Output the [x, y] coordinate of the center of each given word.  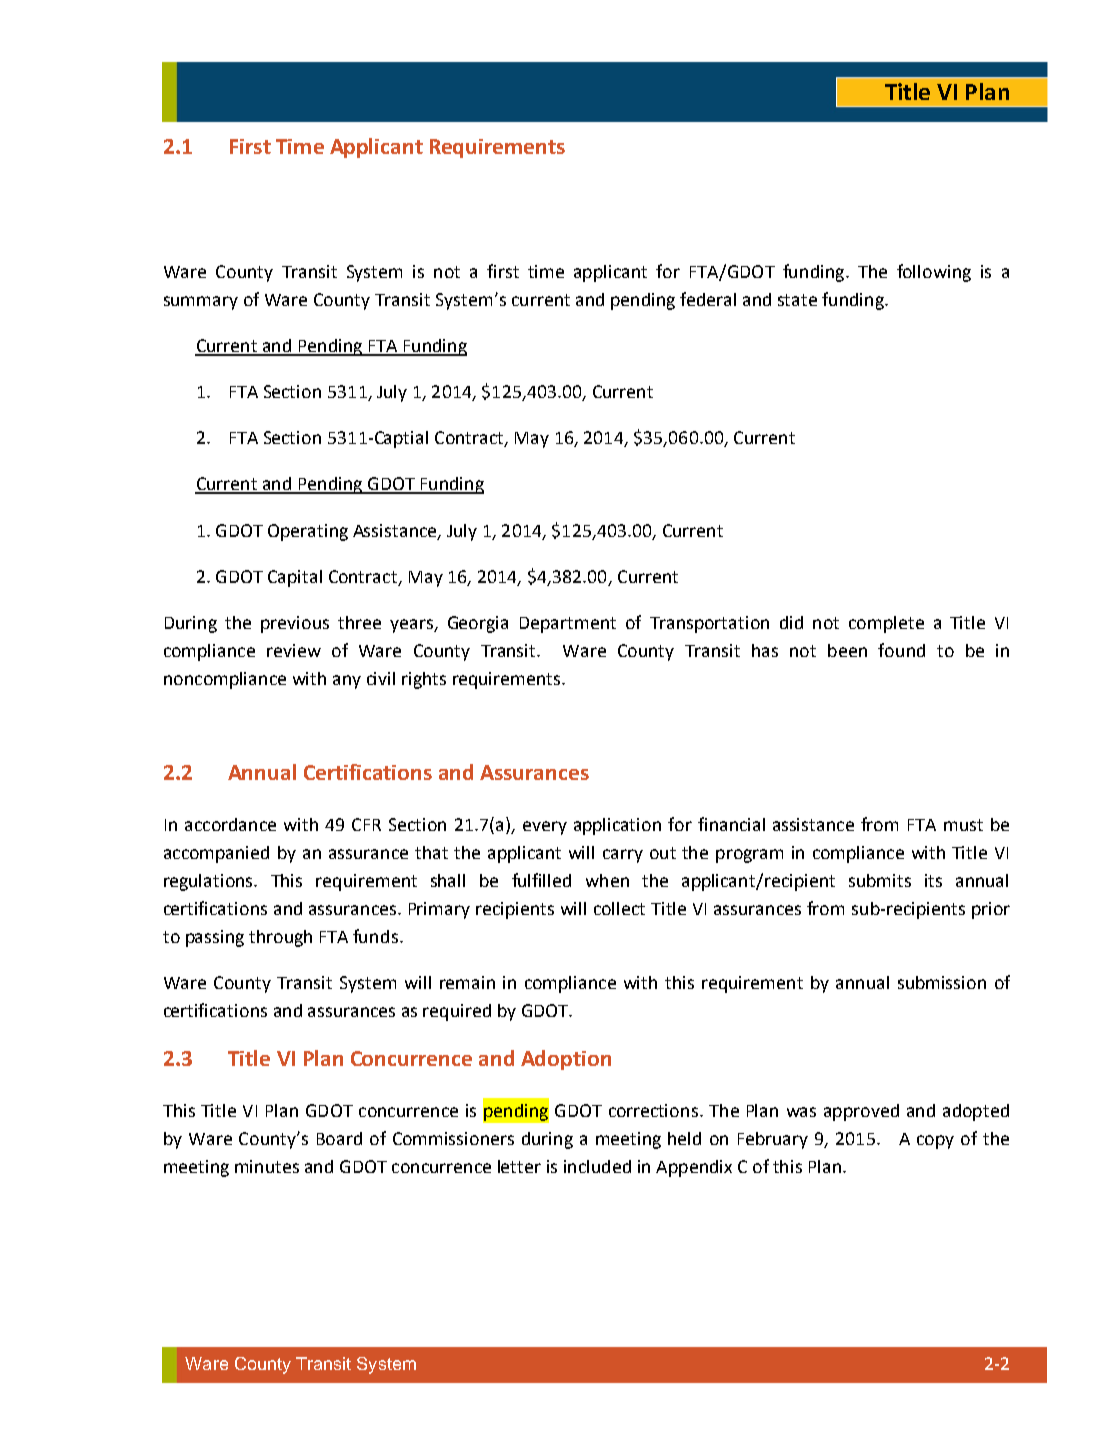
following [934, 273]
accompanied [216, 854]
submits [880, 880]
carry [623, 856]
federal [708, 299]
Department [568, 625]
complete [886, 624]
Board [339, 1138]
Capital [295, 578]
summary [201, 303]
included [597, 1166]
